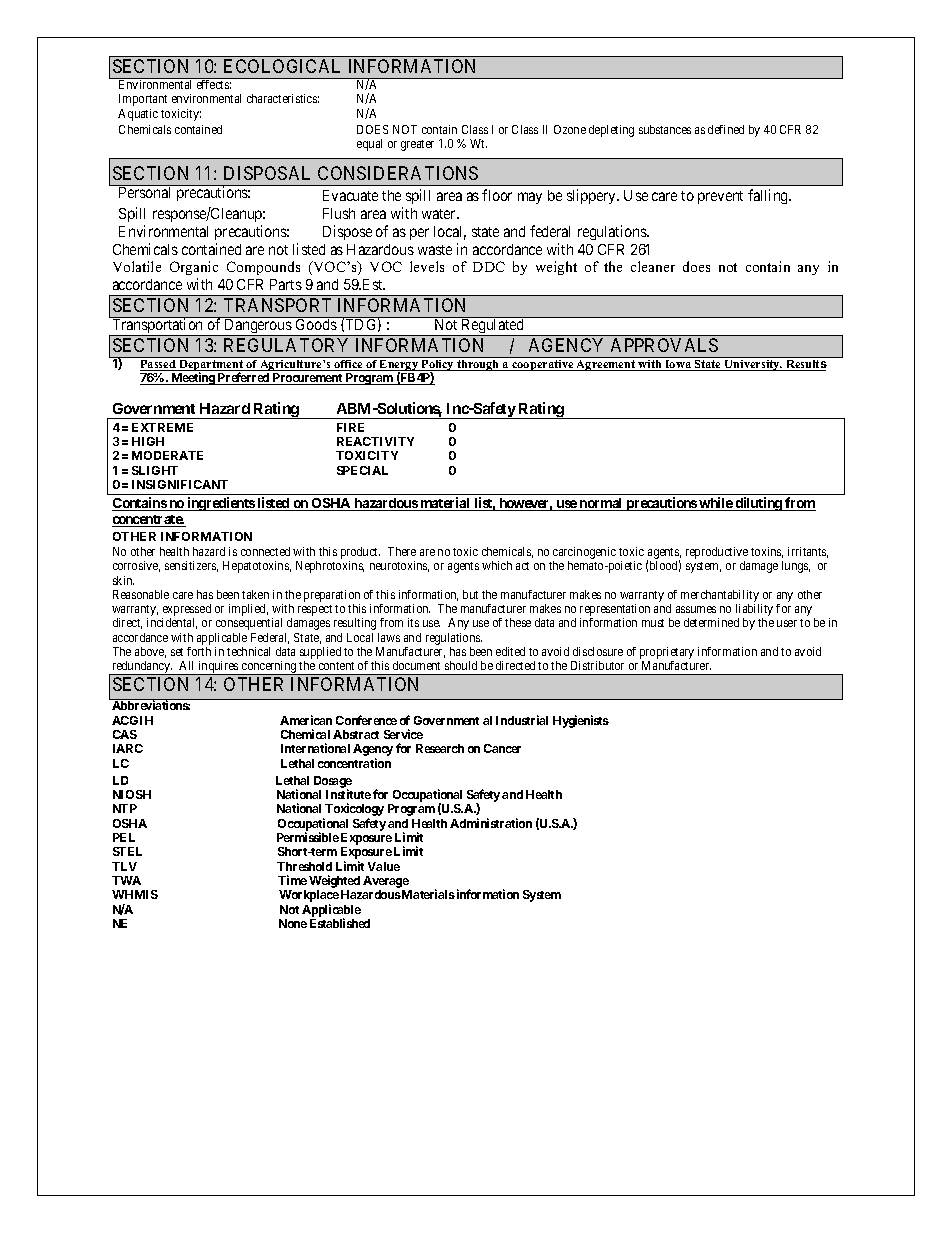  I want to click on TWA, so click(126, 880).
